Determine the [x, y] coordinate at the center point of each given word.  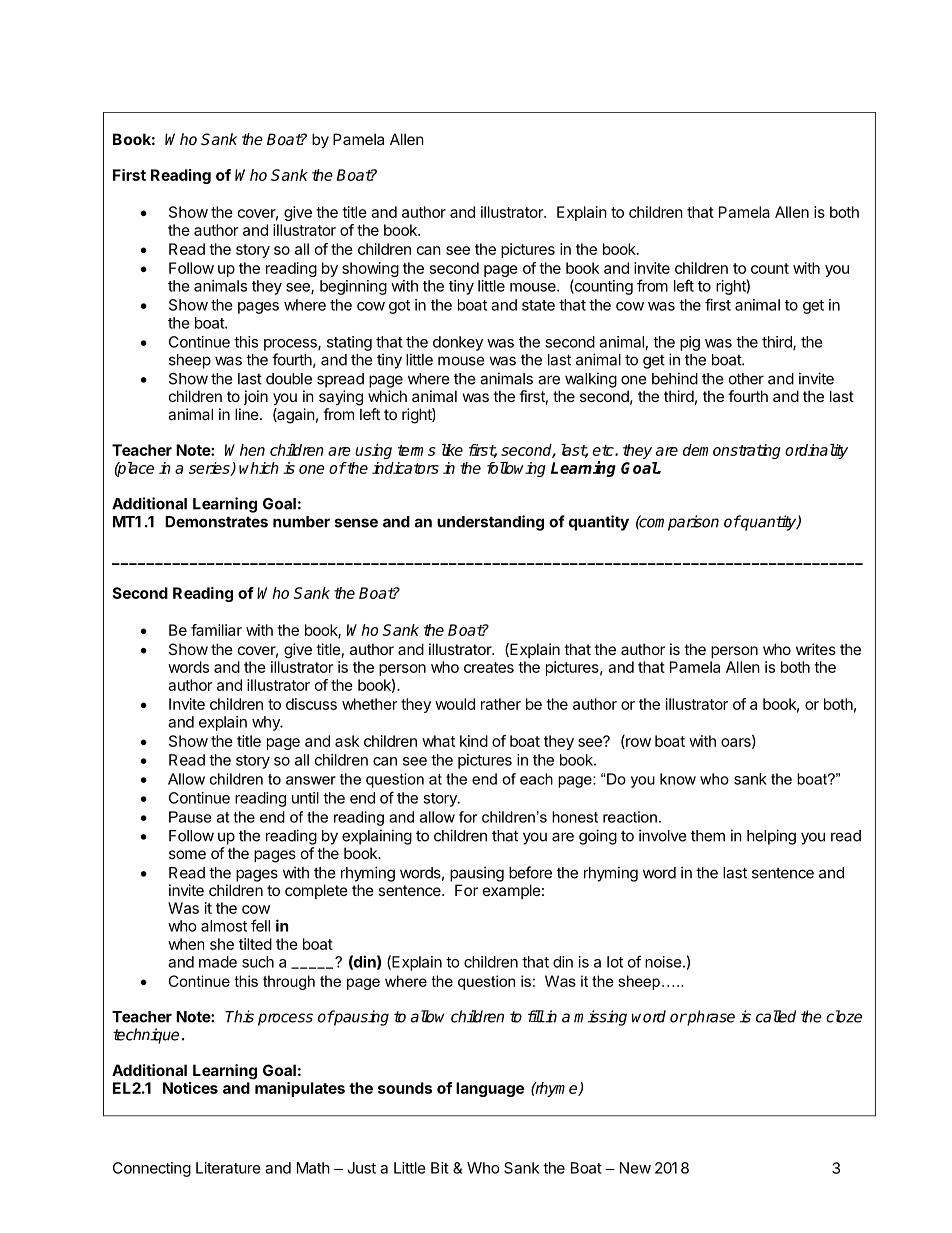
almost [224, 926]
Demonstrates [216, 522]
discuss [311, 704]
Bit [440, 1168]
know [678, 779]
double [289, 379]
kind [474, 741]
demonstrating [732, 451]
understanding [490, 523]
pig [690, 343]
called [776, 1016]
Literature [228, 1168]
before [530, 872]
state [538, 305]
